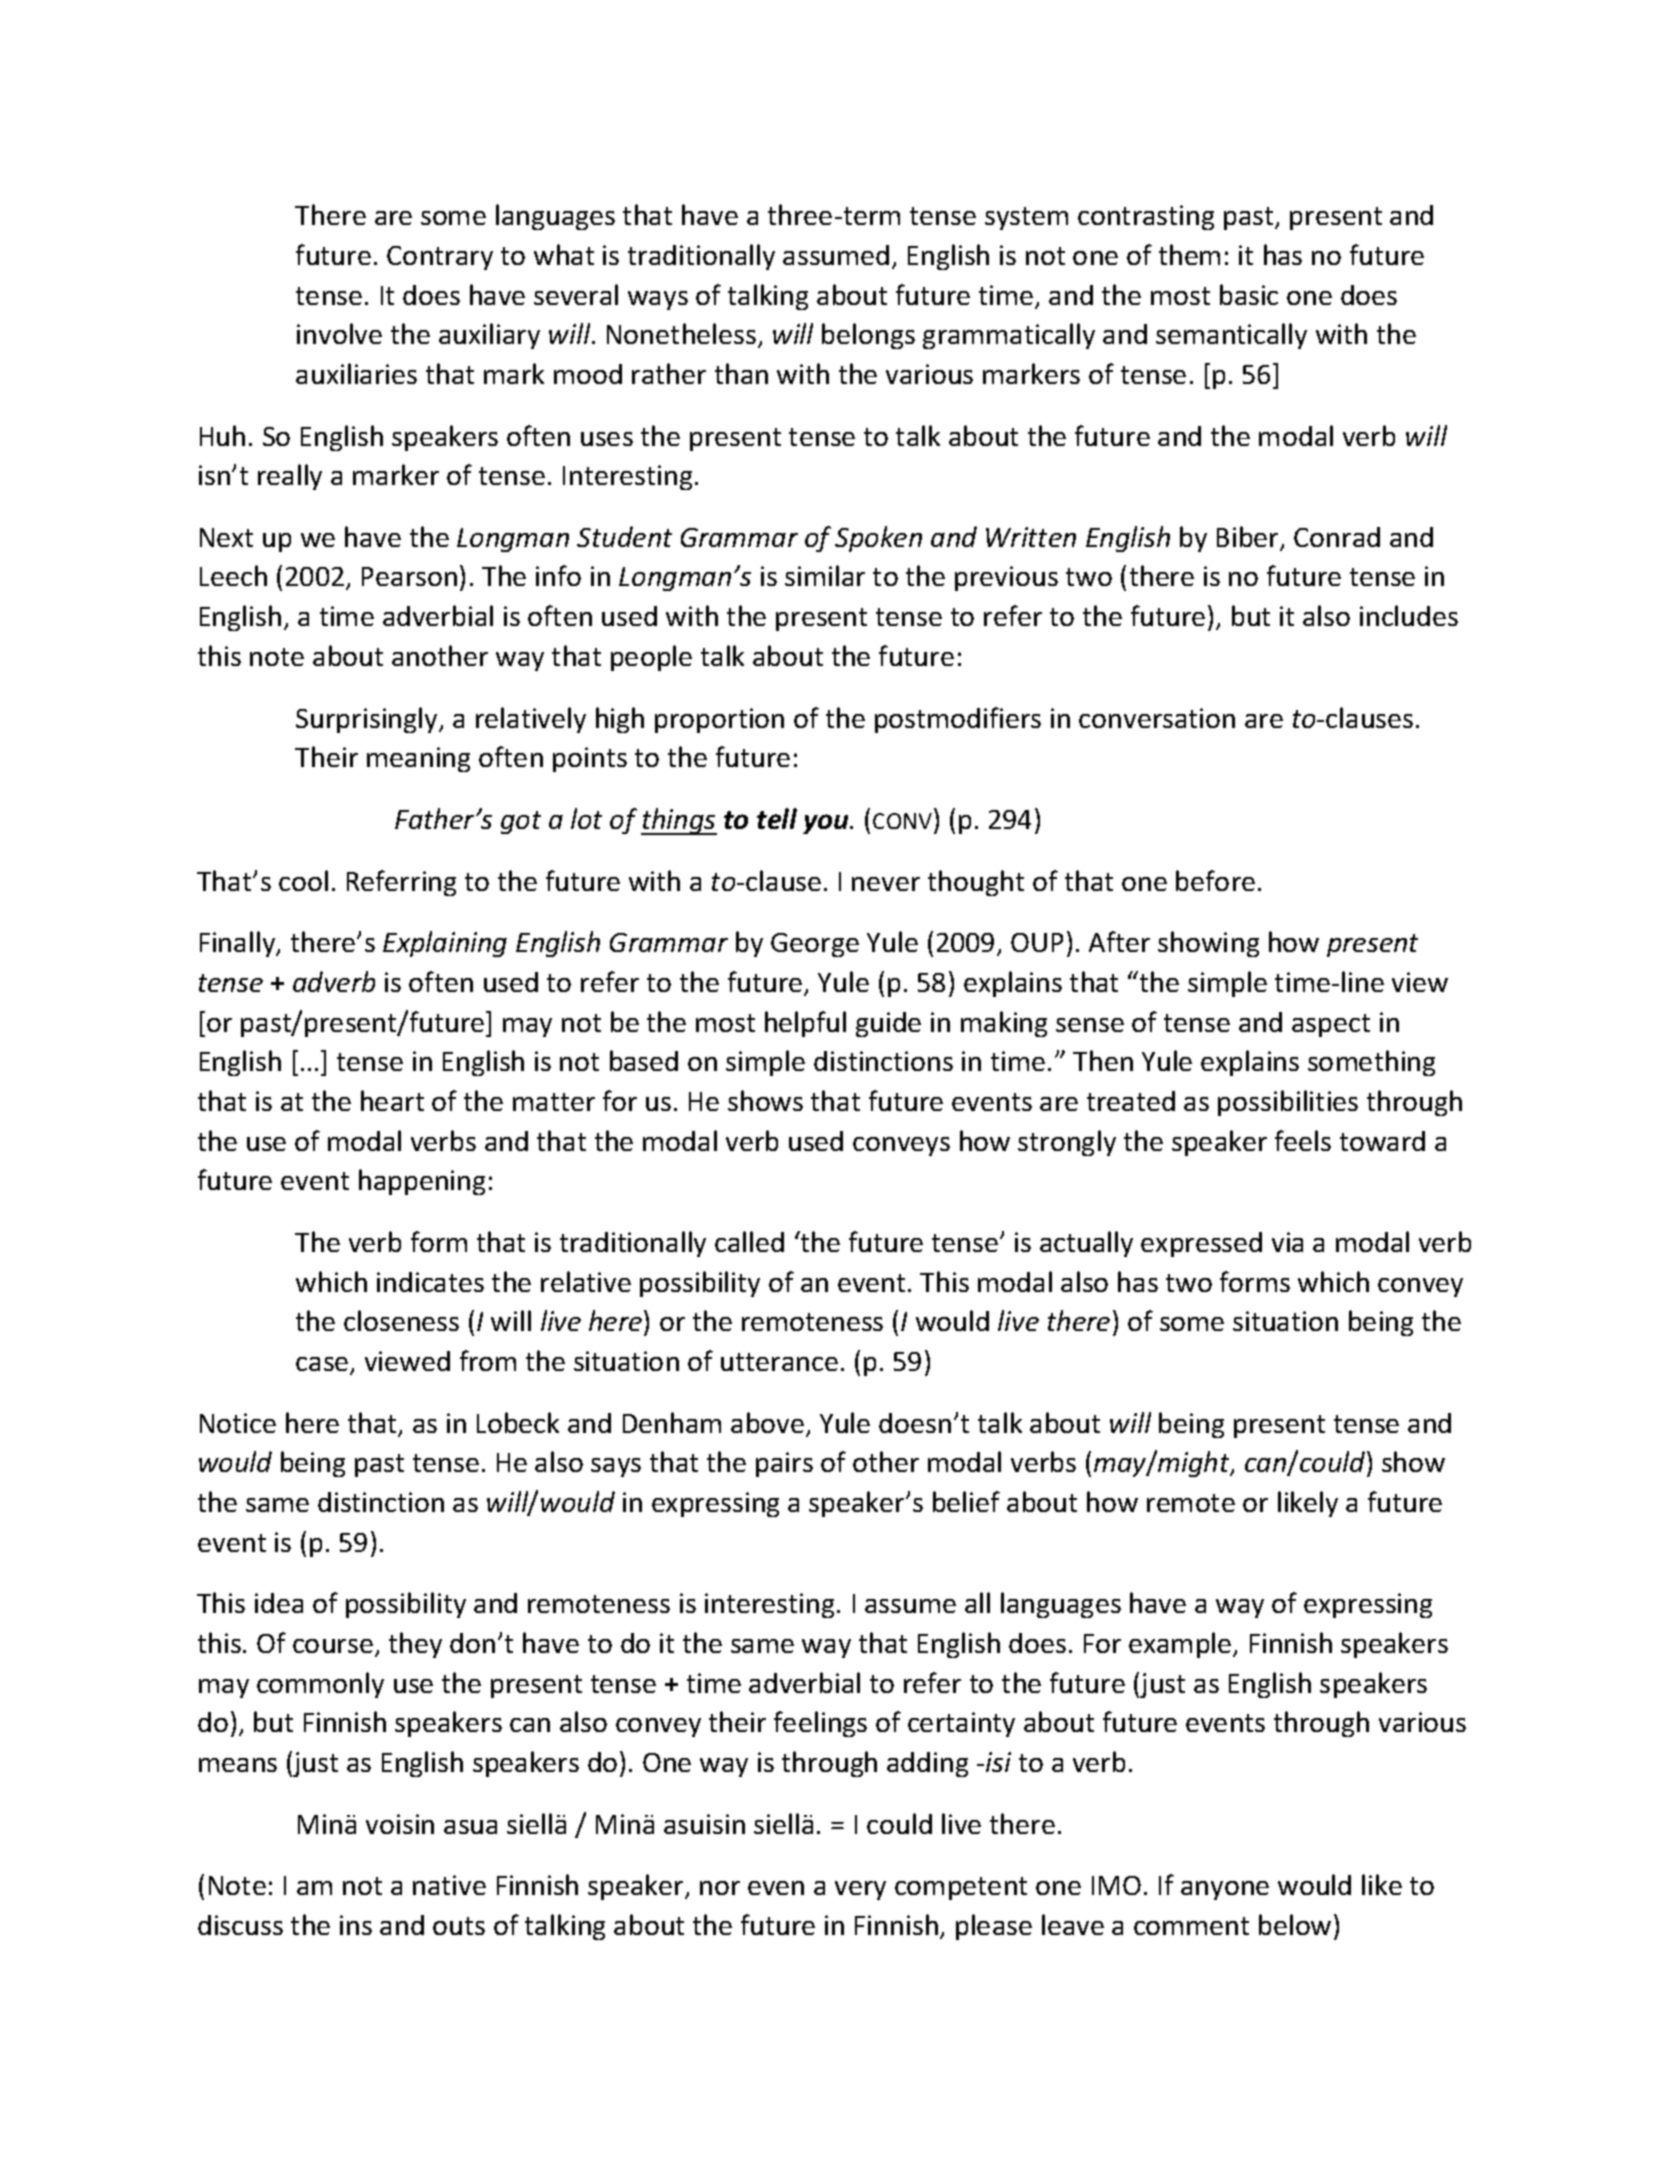 The height and width of the document is (2169, 1676). What do you see at coordinates (1225, 1890) in the document?
I see `anyone` at bounding box center [1225, 1890].
